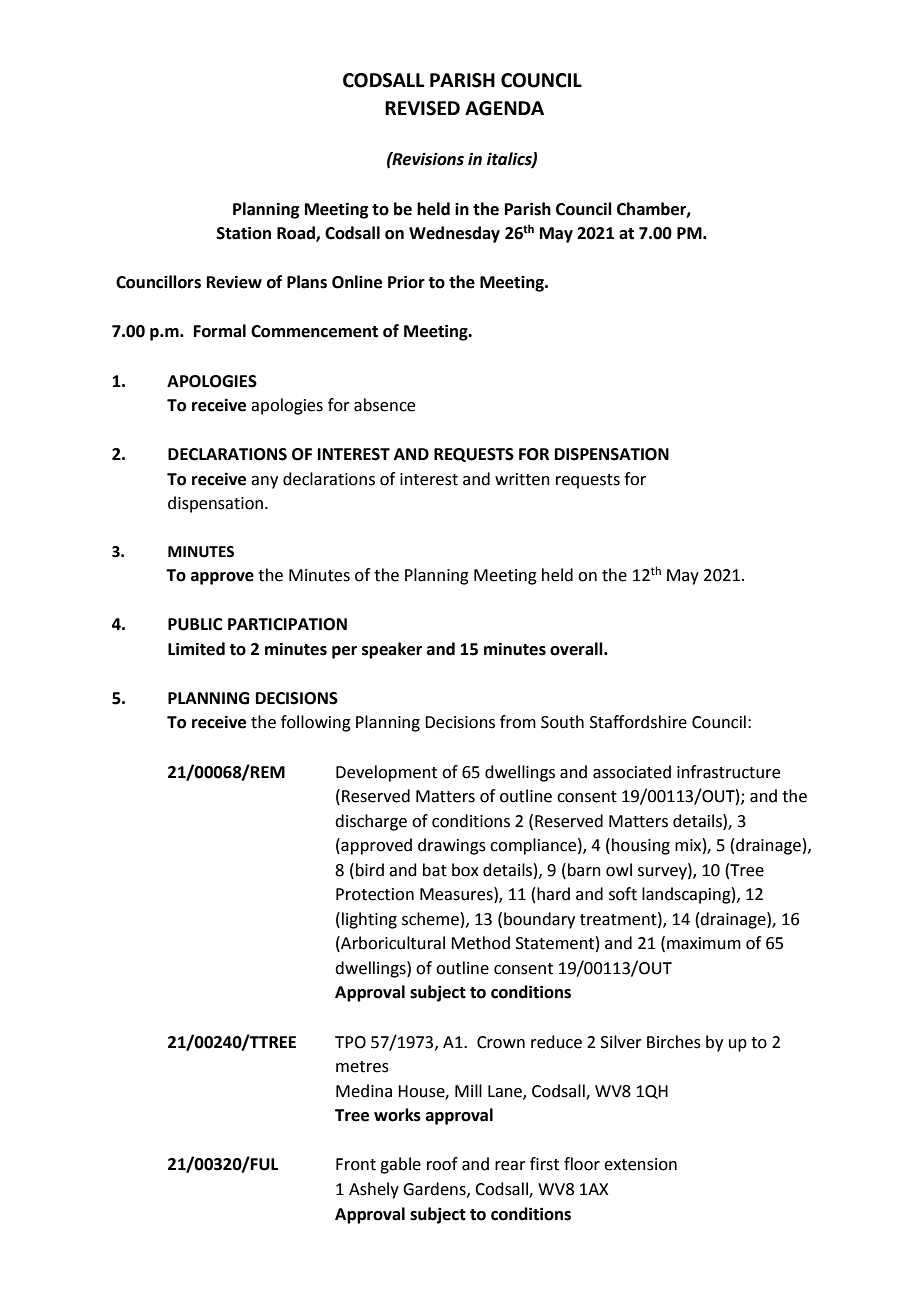 Image resolution: width=924 pixels, height=1308 pixels. What do you see at coordinates (623, 894) in the screenshot?
I see `soft` at bounding box center [623, 894].
